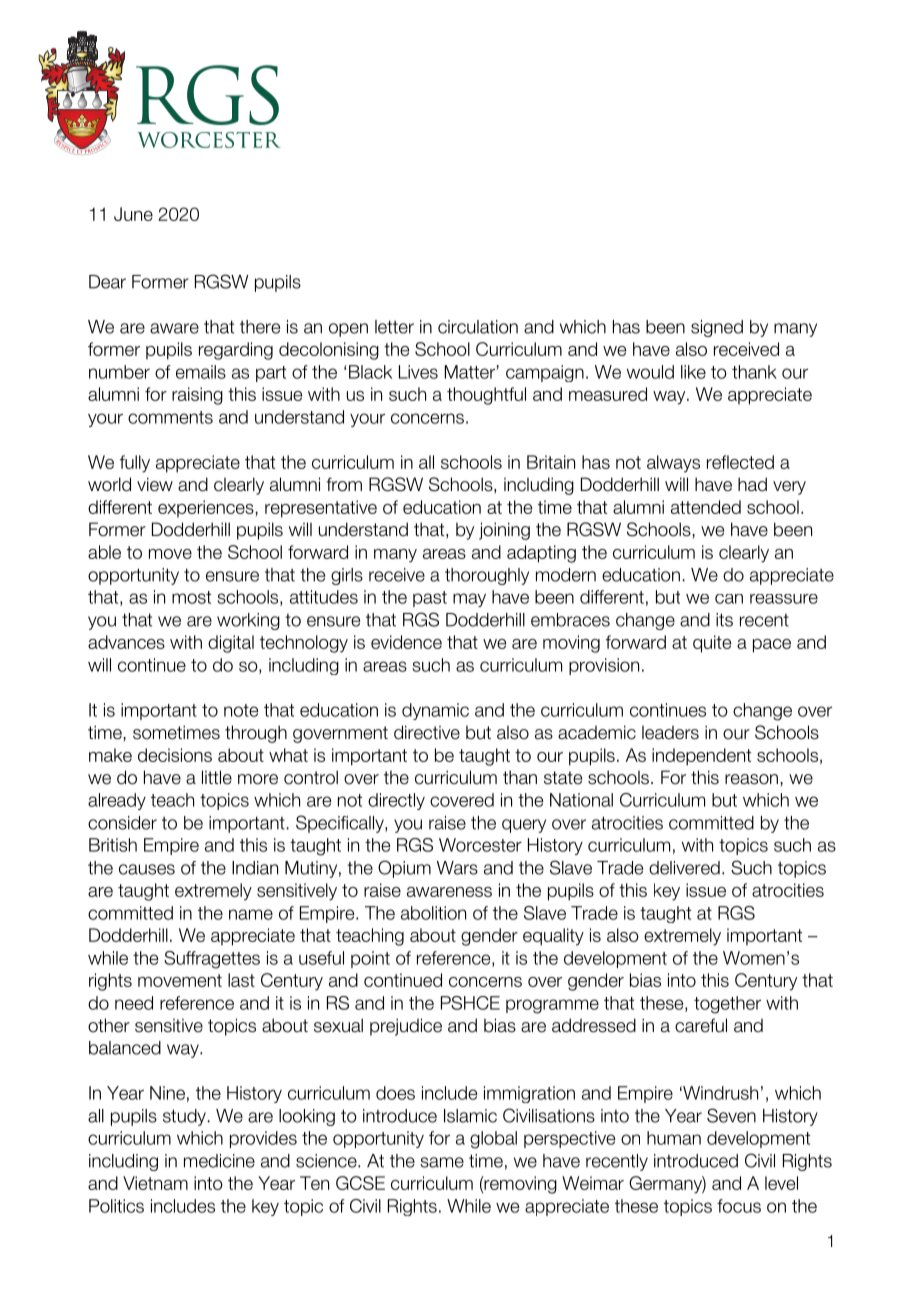  I want to click on circulation, so click(478, 327).
